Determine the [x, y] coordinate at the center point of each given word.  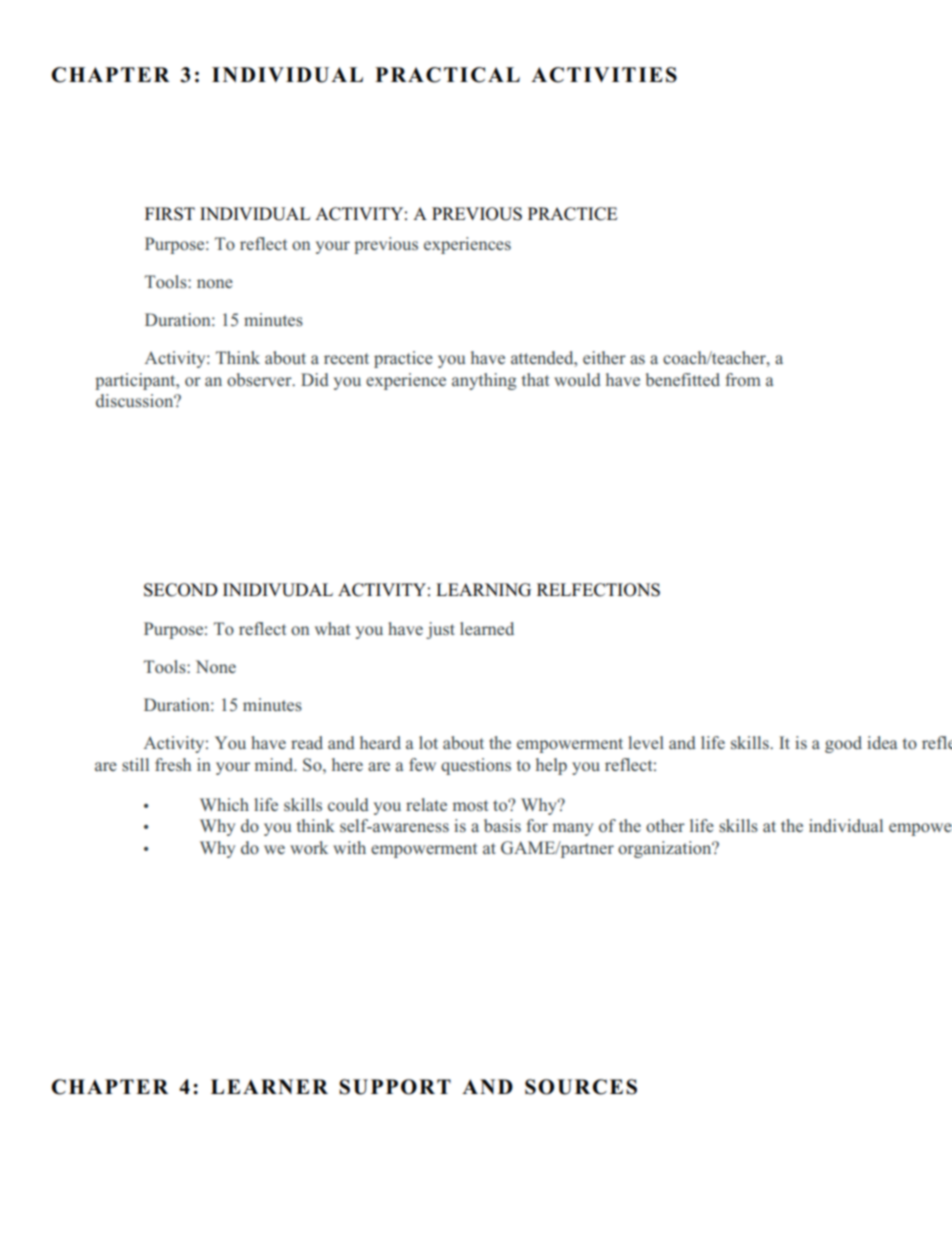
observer [260, 380]
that [535, 379]
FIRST [170, 214]
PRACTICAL [447, 75]
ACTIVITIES [604, 75]
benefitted [683, 380]
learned [487, 628]
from [743, 380]
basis [502, 825]
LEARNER [269, 1086]
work [309, 848]
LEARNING [483, 590]
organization [666, 849]
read [307, 743]
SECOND [181, 590]
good [843, 744]
